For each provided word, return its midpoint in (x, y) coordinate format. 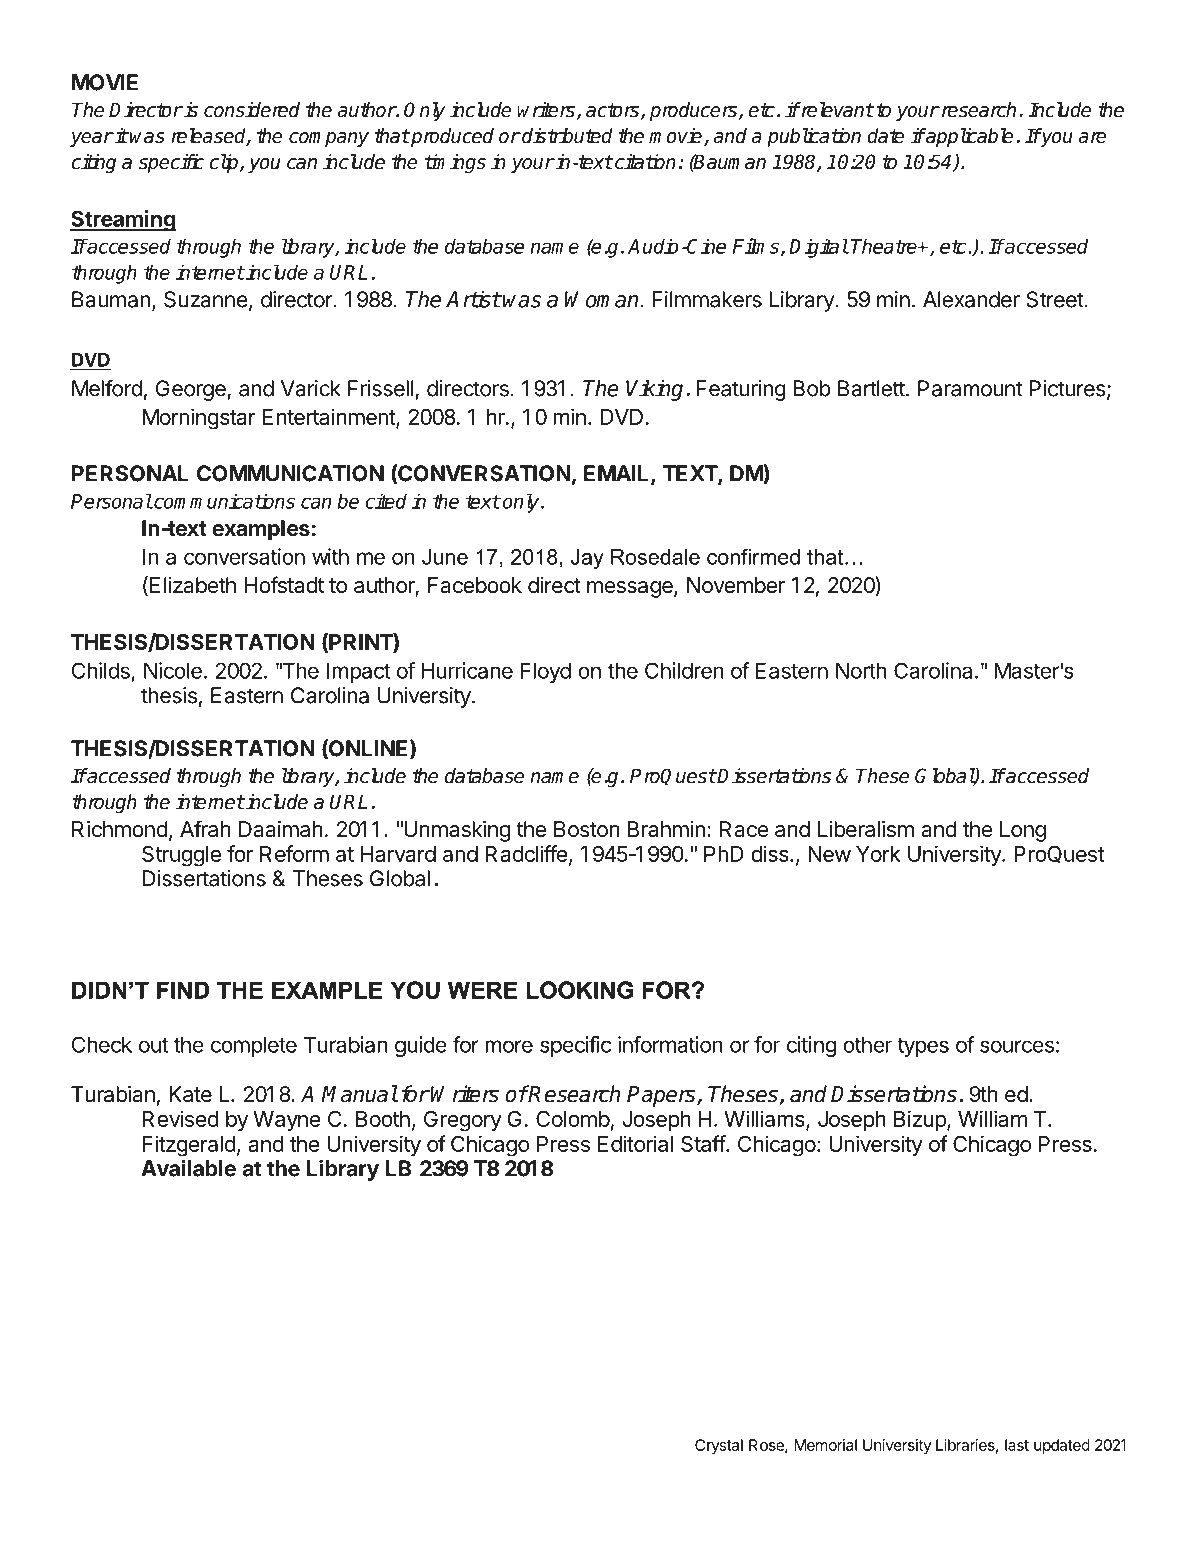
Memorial (825, 1445)
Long (1023, 831)
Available (188, 1168)
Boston (587, 829)
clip (225, 163)
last (1017, 1445)
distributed (566, 136)
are (1092, 138)
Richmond (120, 829)
